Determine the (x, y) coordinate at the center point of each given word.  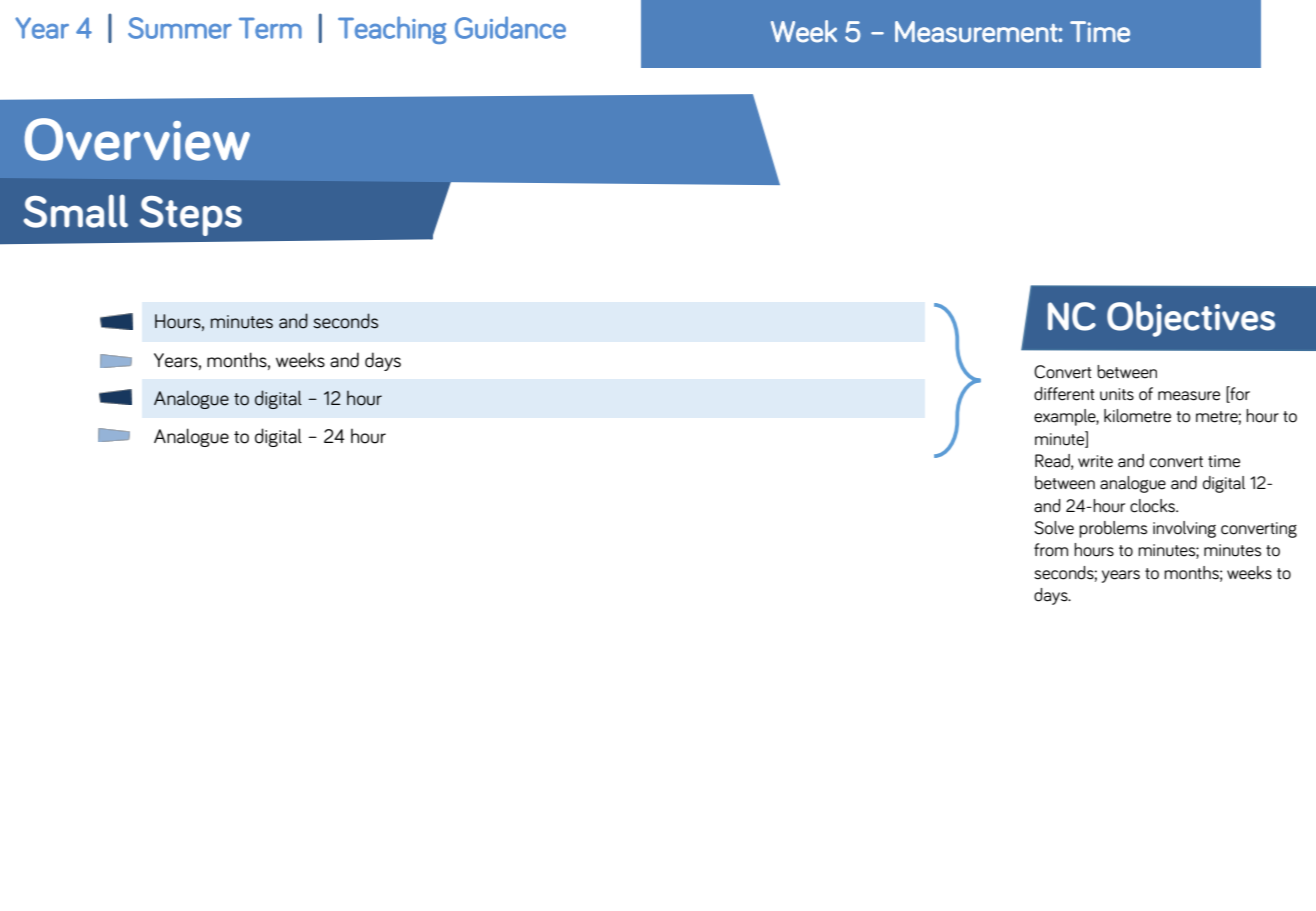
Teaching (392, 30)
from (1051, 550)
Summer (180, 28)
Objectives (1191, 319)
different (1064, 394)
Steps (191, 216)
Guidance (510, 27)
